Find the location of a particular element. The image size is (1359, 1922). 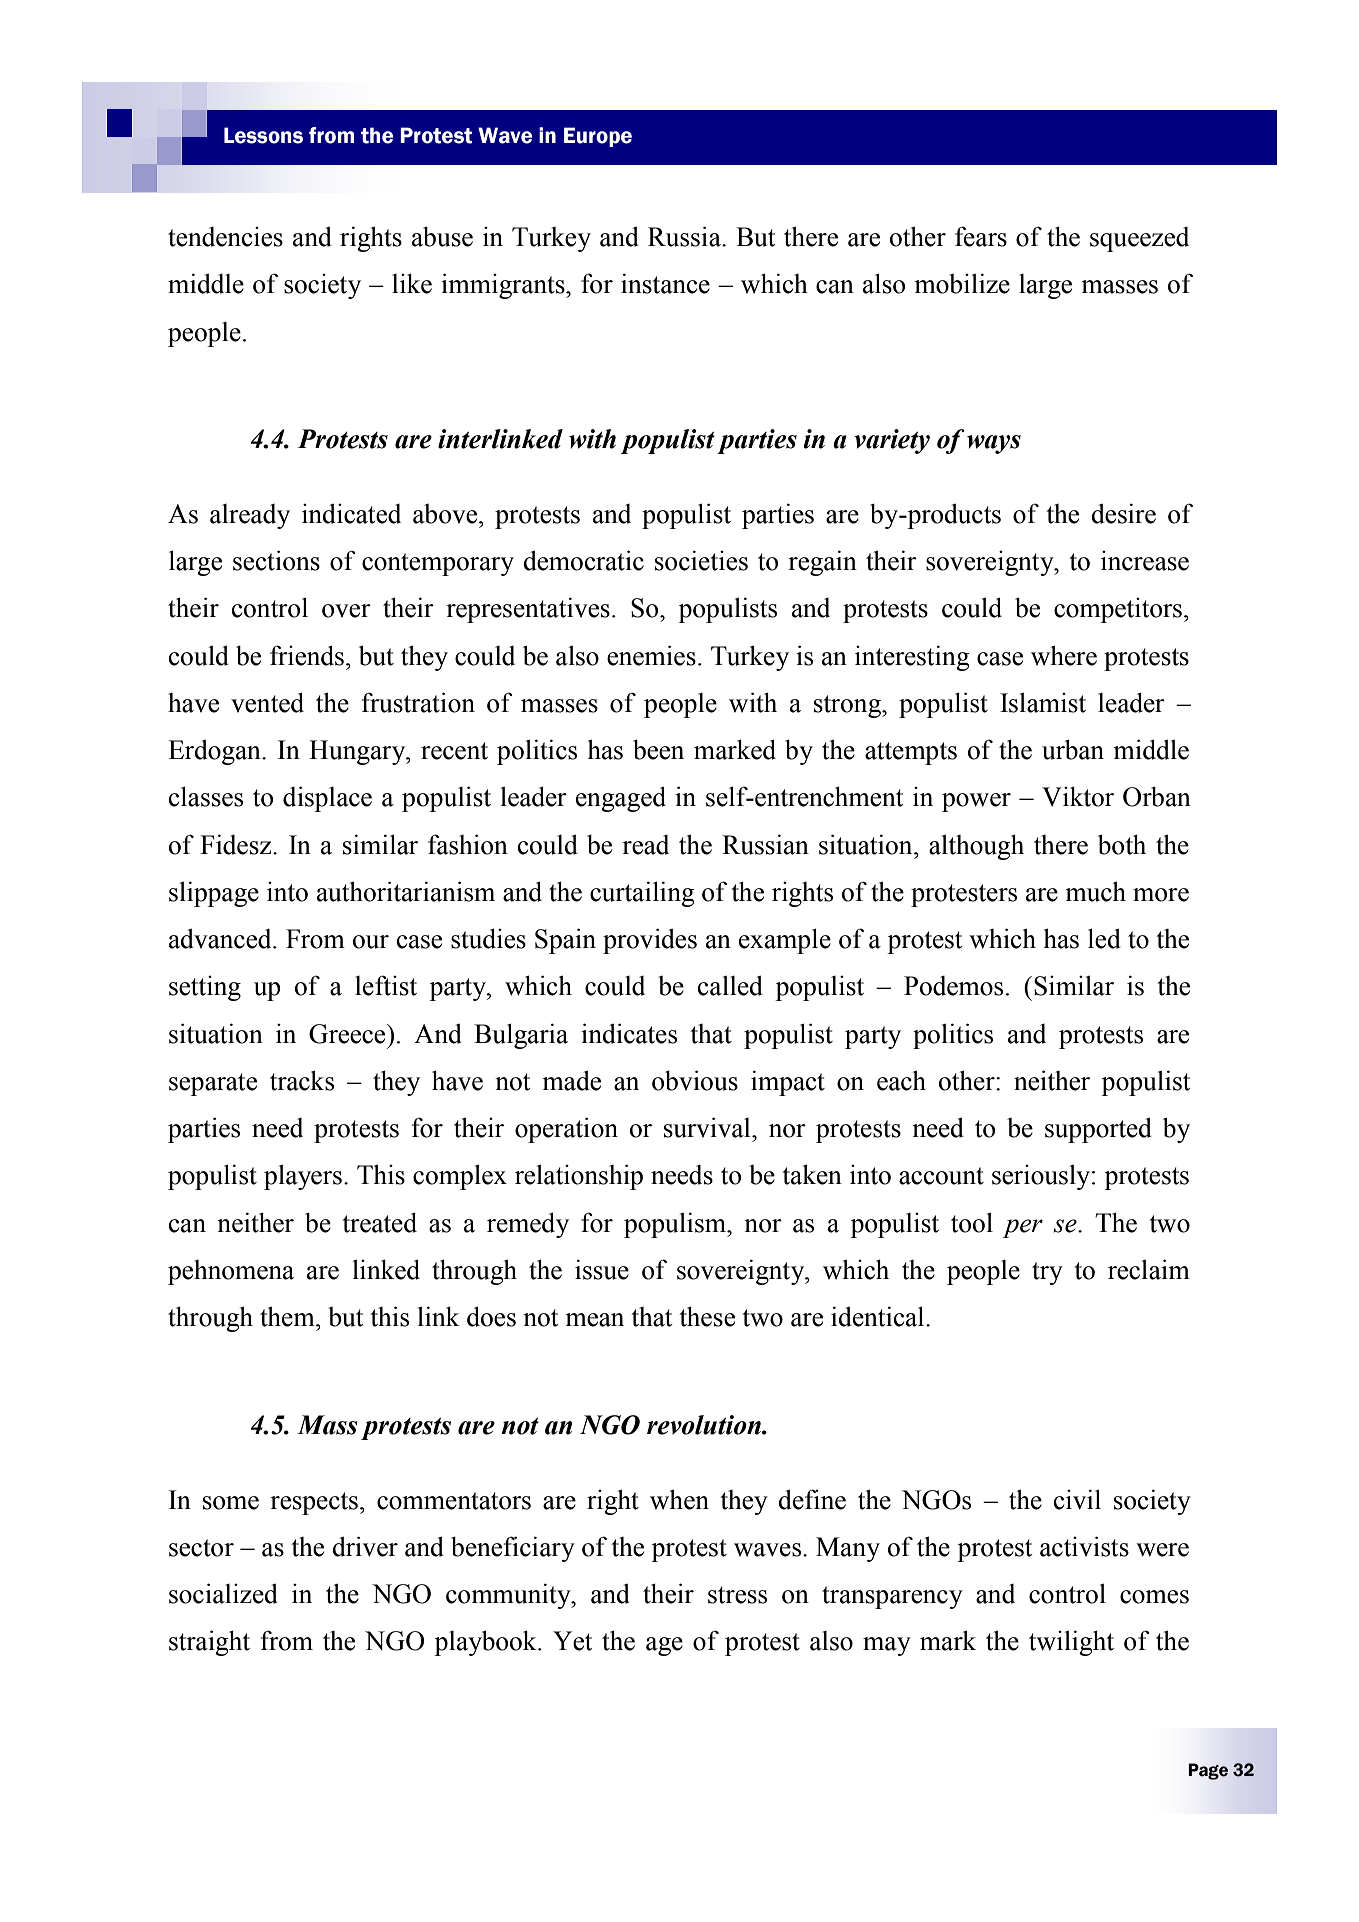

fears is located at coordinates (981, 236).
